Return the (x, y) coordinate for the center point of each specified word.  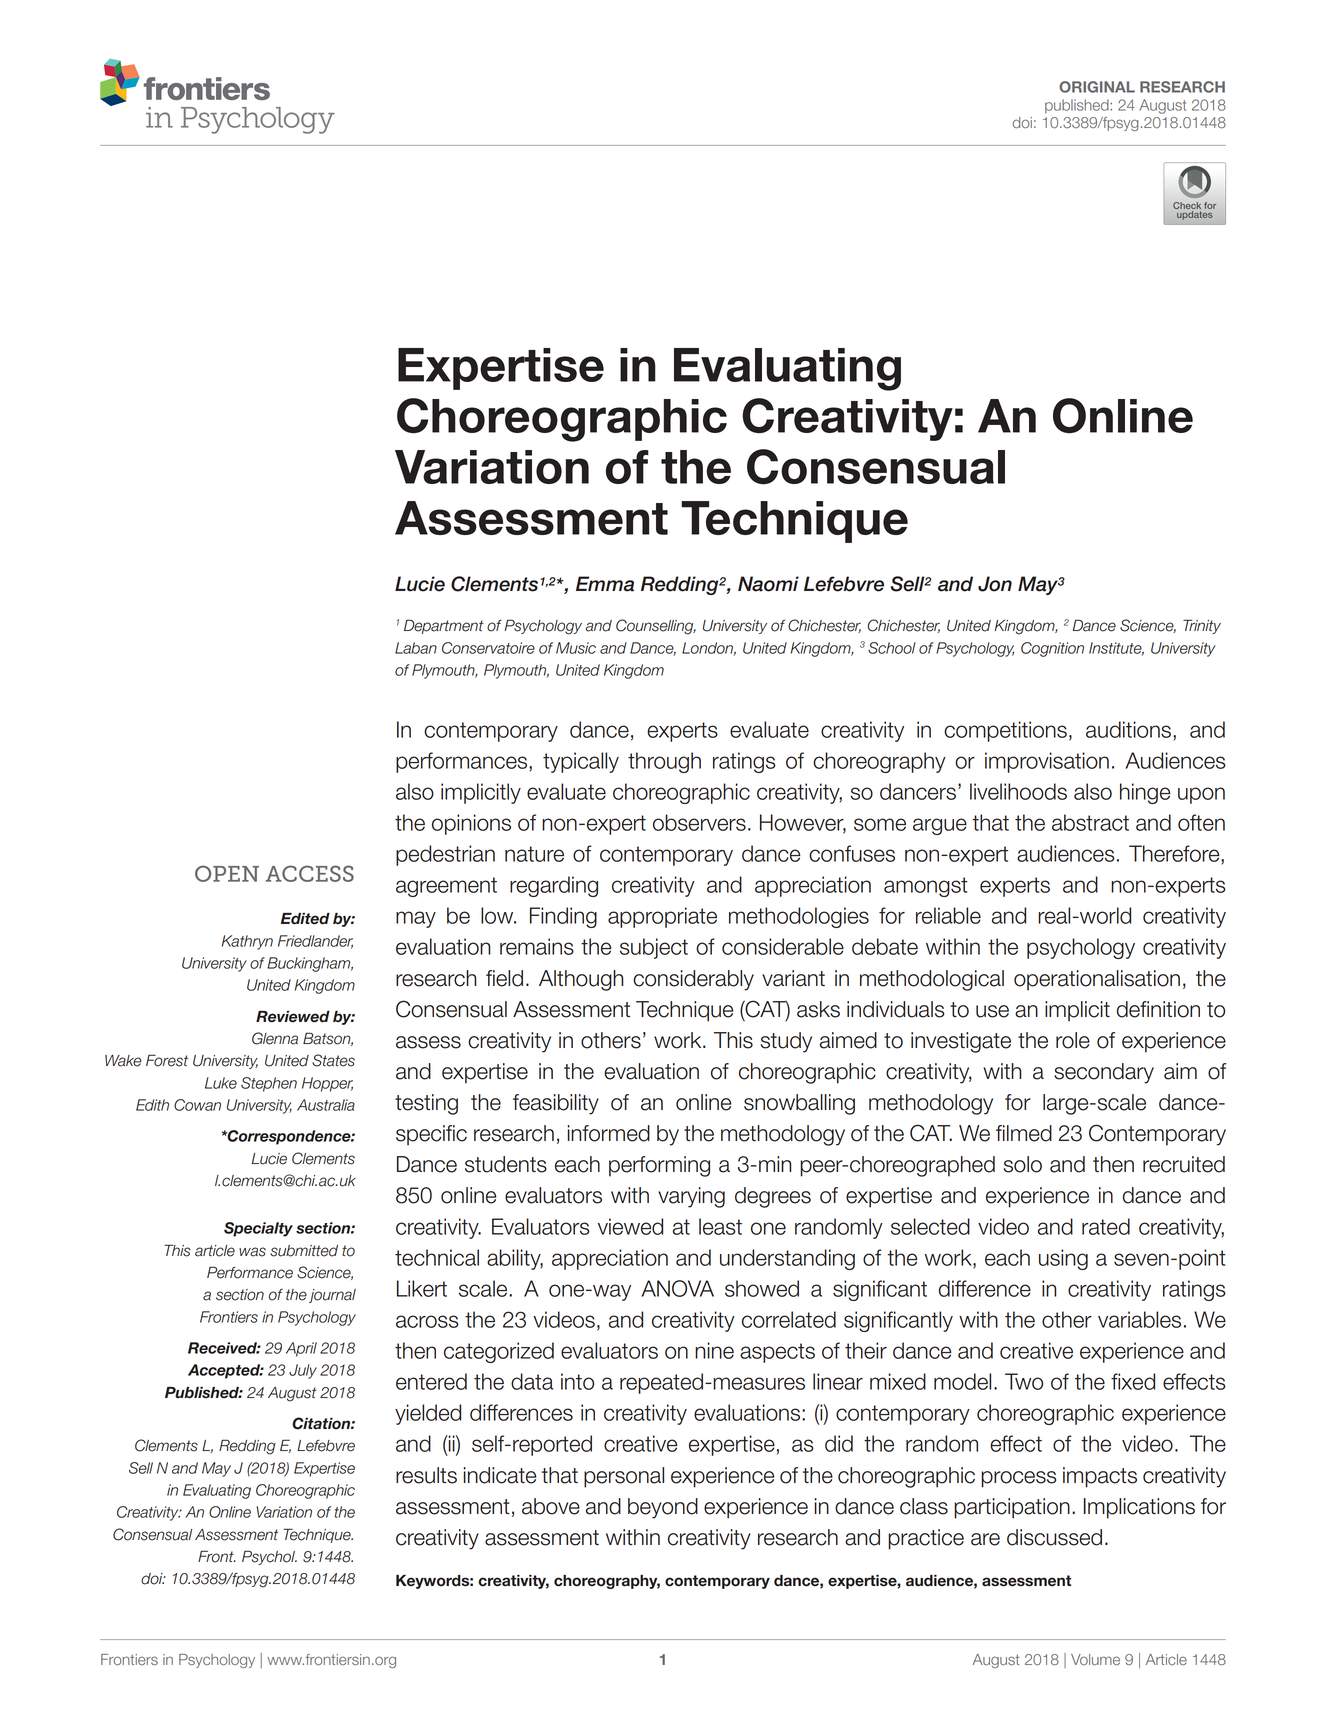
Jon (995, 584)
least (720, 1226)
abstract (1090, 822)
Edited (305, 919)
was (252, 1252)
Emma (605, 584)
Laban (416, 648)
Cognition (1052, 649)
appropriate (662, 917)
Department (444, 626)
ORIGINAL (1097, 87)
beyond (663, 1508)
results (426, 1475)
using (1063, 1259)
